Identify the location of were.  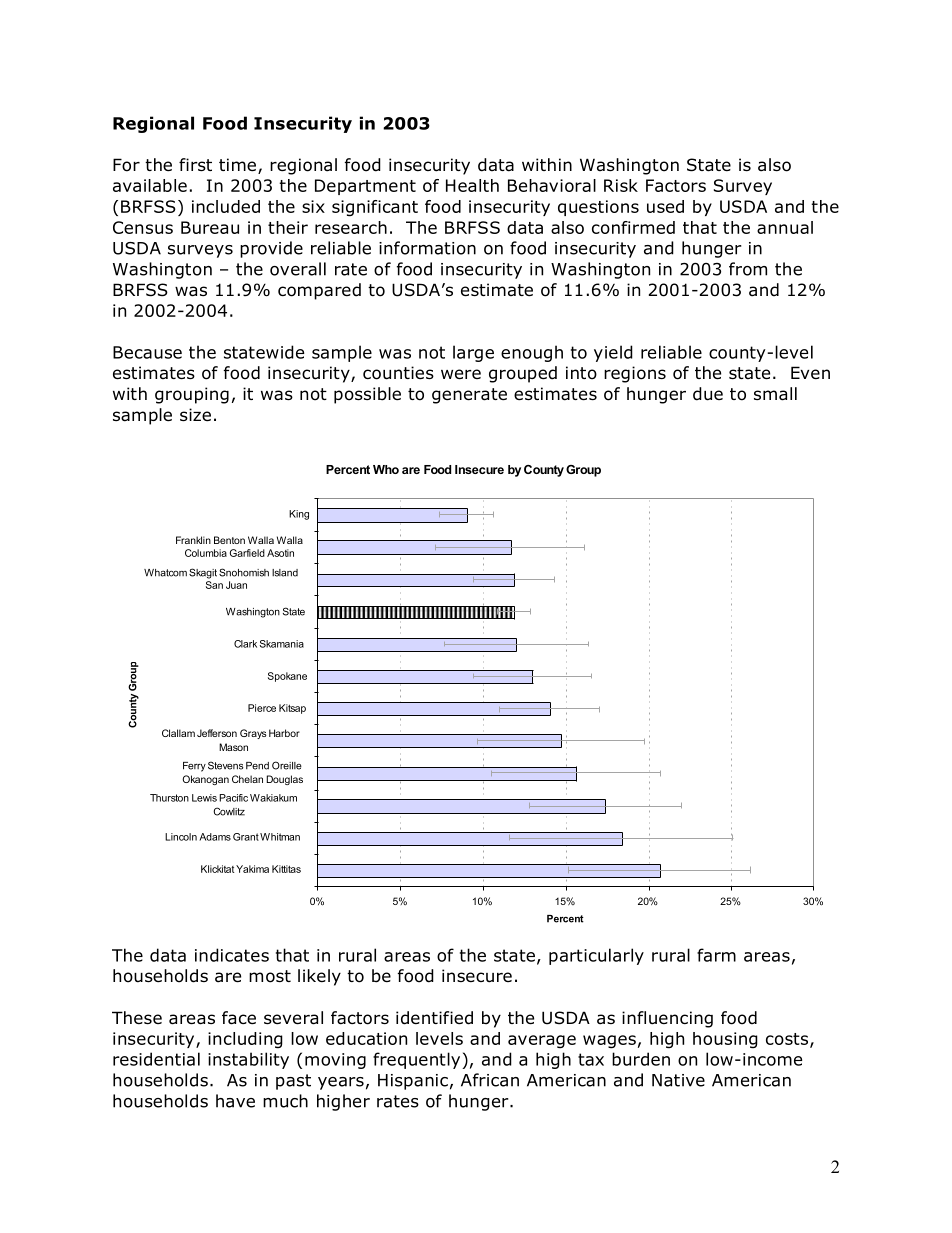
(461, 374).
